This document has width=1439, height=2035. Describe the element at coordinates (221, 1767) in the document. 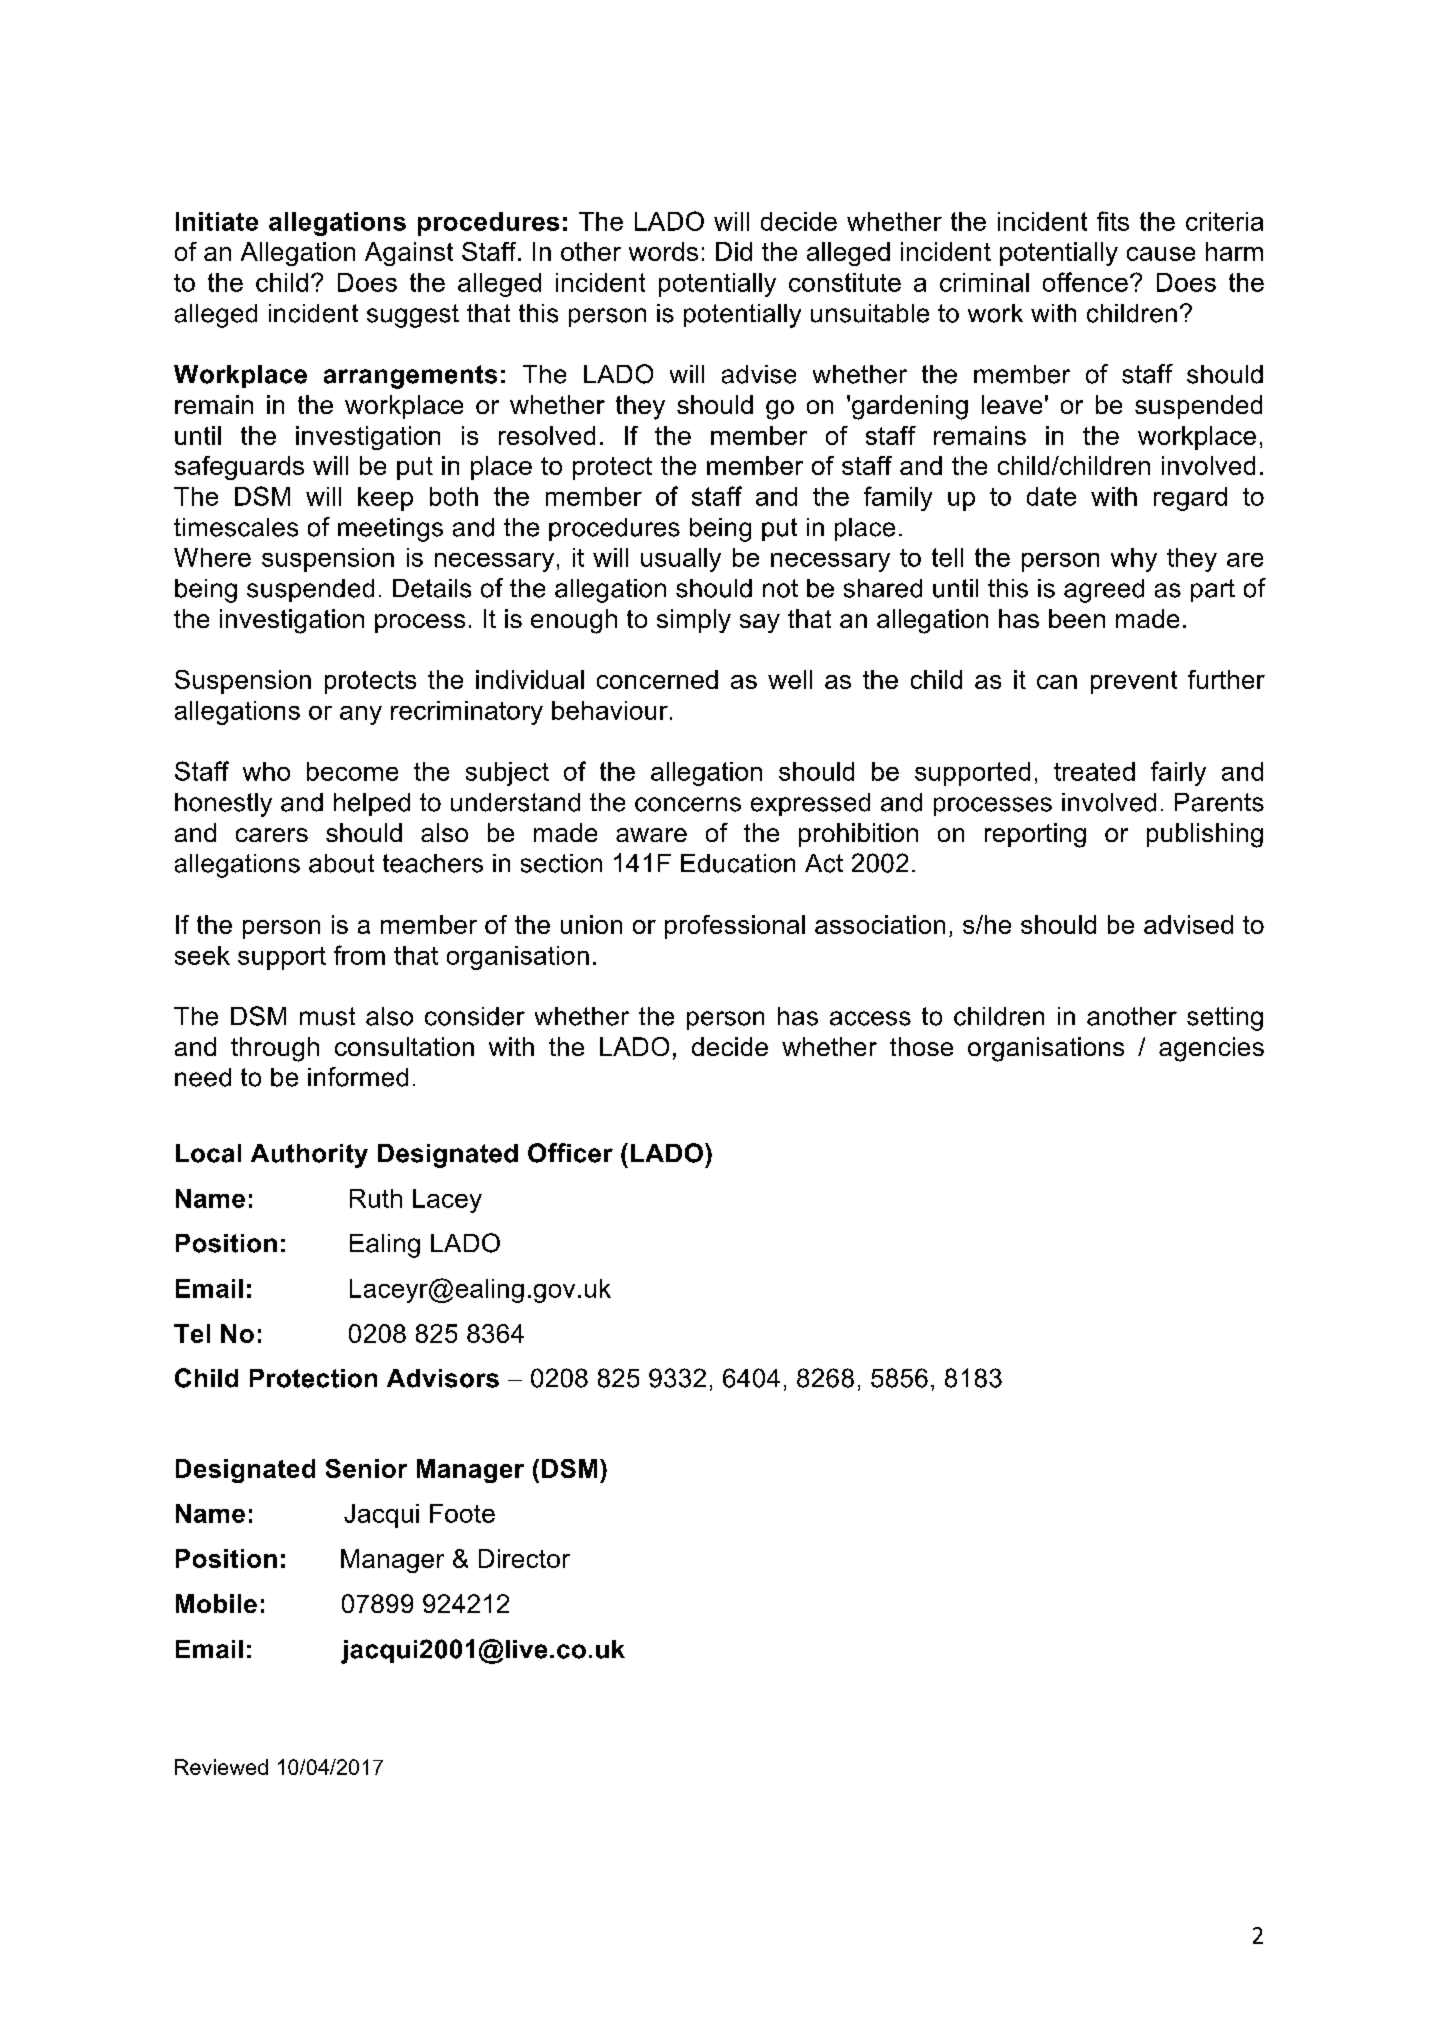

I see `Reviewed` at that location.
